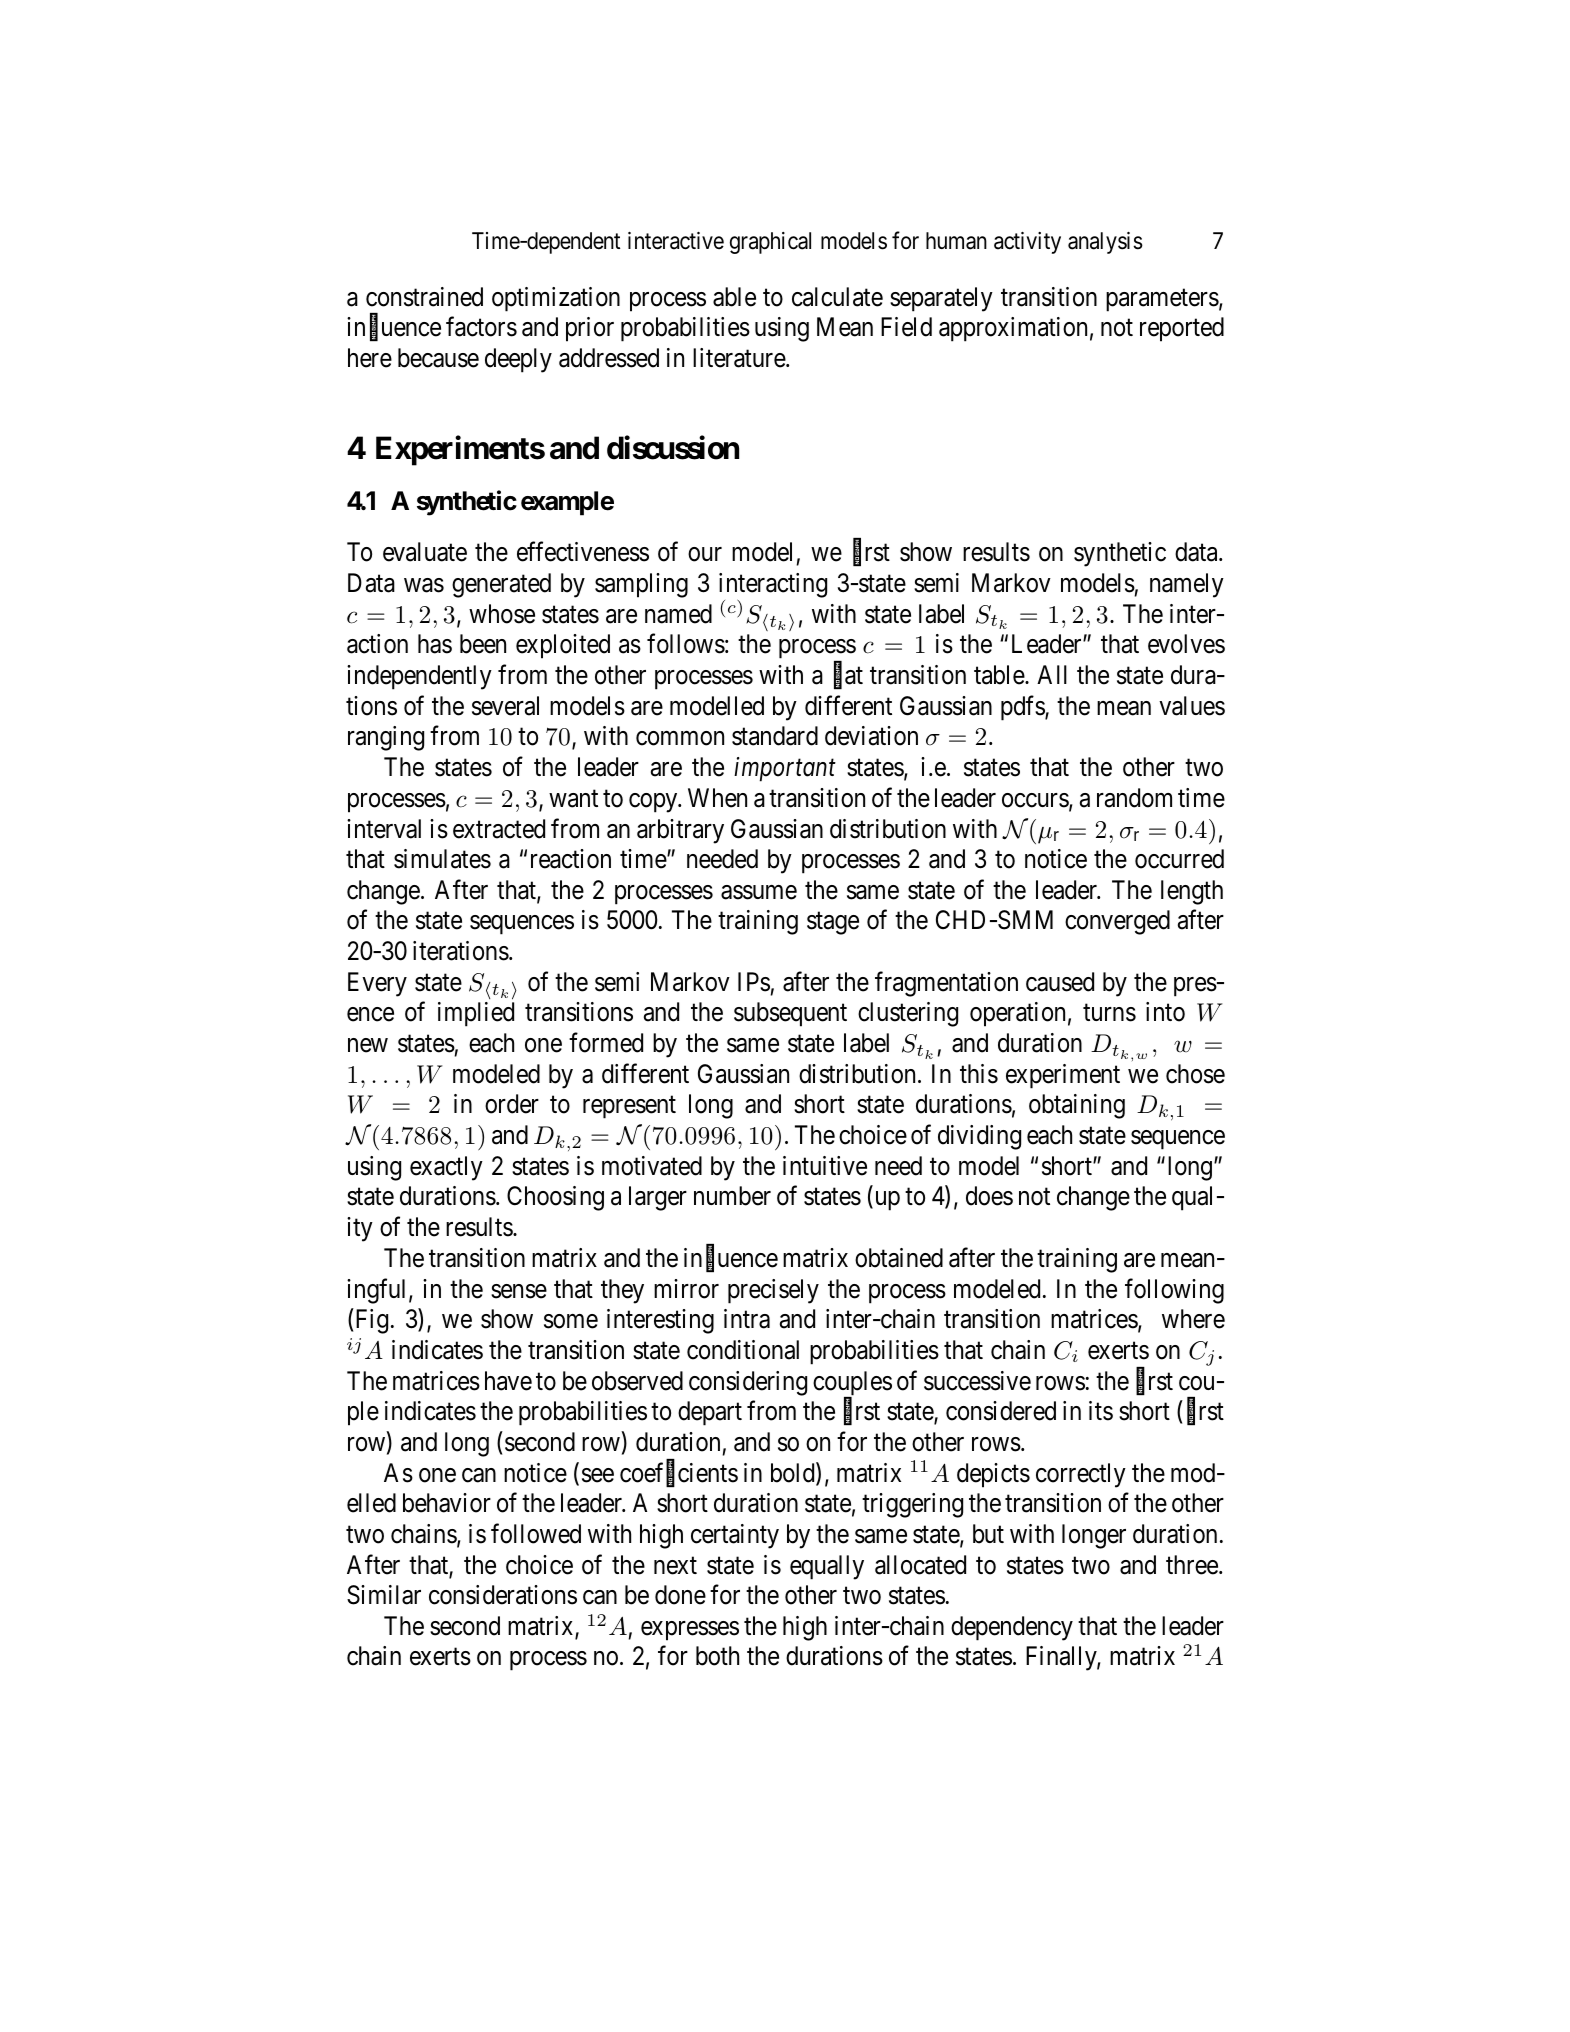  What do you see at coordinates (1012, 1628) in the document?
I see `dependency` at bounding box center [1012, 1628].
